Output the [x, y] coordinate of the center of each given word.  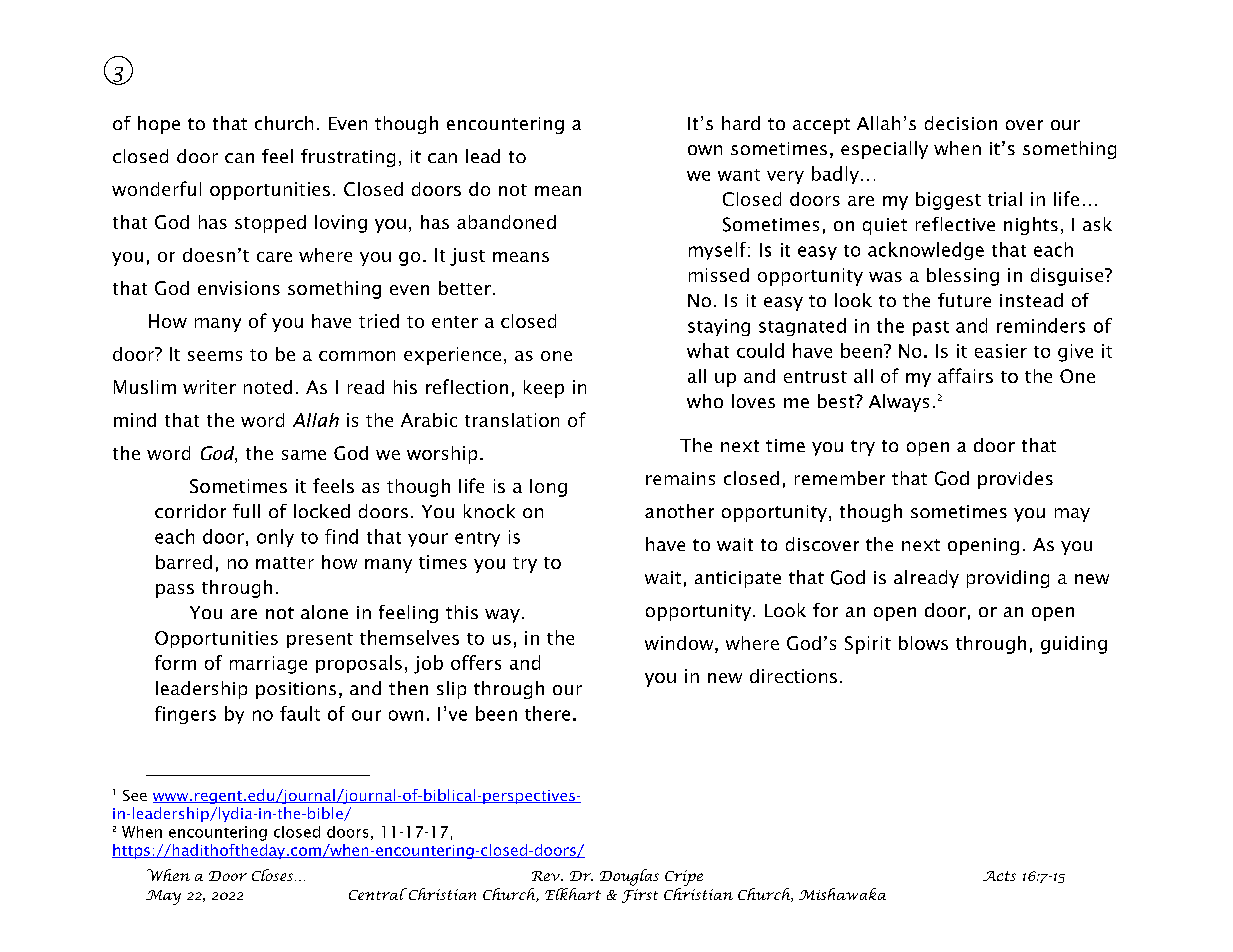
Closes [274, 875]
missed [719, 275]
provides [1015, 480]
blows [923, 643]
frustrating [348, 158]
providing [1008, 579]
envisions [239, 288]
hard [741, 123]
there [547, 713]
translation [512, 420]
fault [300, 713]
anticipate [738, 579]
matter [285, 563]
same [304, 455]
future [964, 300]
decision [961, 123]
